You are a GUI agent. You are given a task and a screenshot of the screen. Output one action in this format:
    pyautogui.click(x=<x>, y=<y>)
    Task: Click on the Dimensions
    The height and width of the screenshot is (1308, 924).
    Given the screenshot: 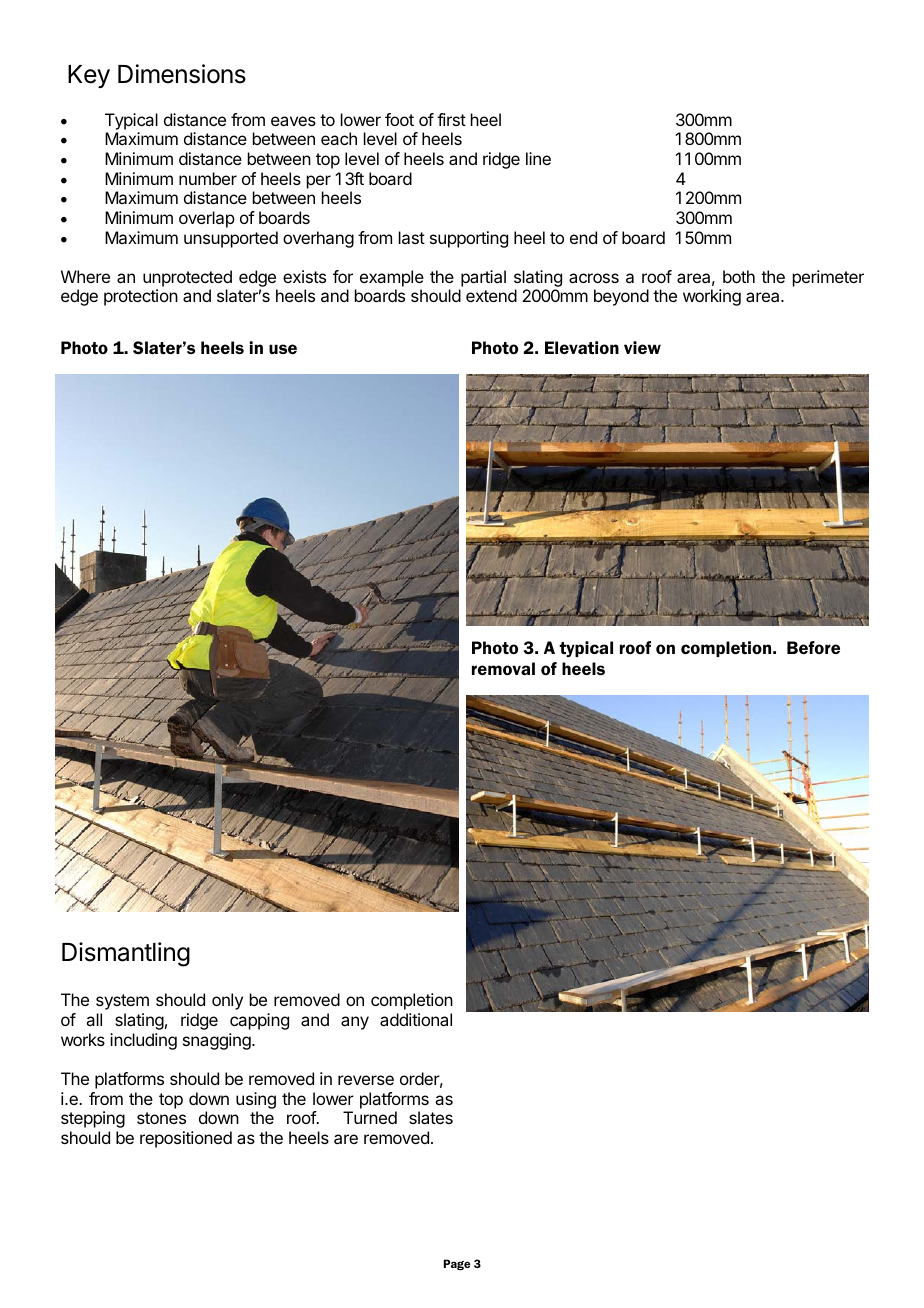 What is the action you would take?
    pyautogui.click(x=182, y=74)
